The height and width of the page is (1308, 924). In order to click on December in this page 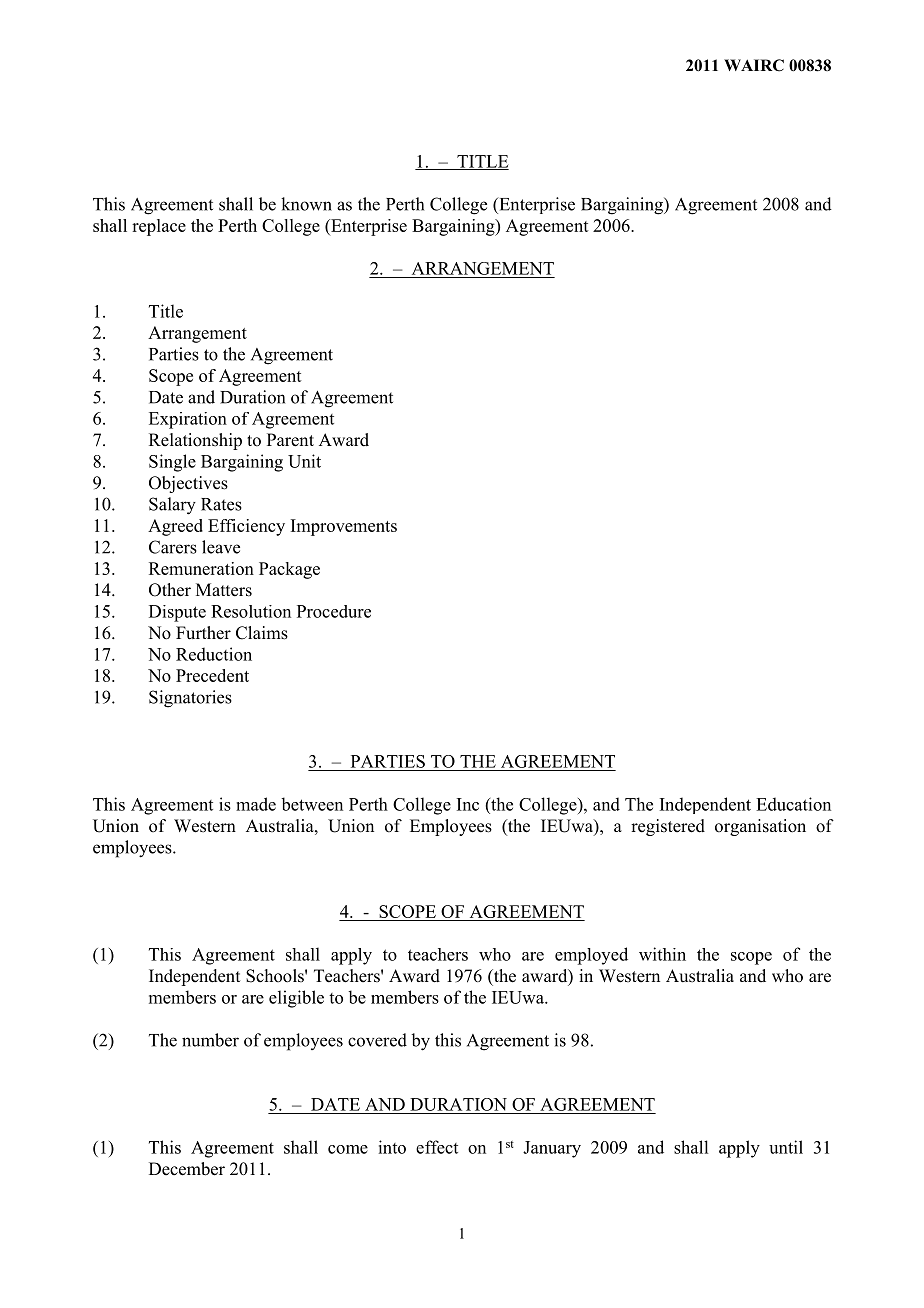, I will do `click(187, 1169)`.
